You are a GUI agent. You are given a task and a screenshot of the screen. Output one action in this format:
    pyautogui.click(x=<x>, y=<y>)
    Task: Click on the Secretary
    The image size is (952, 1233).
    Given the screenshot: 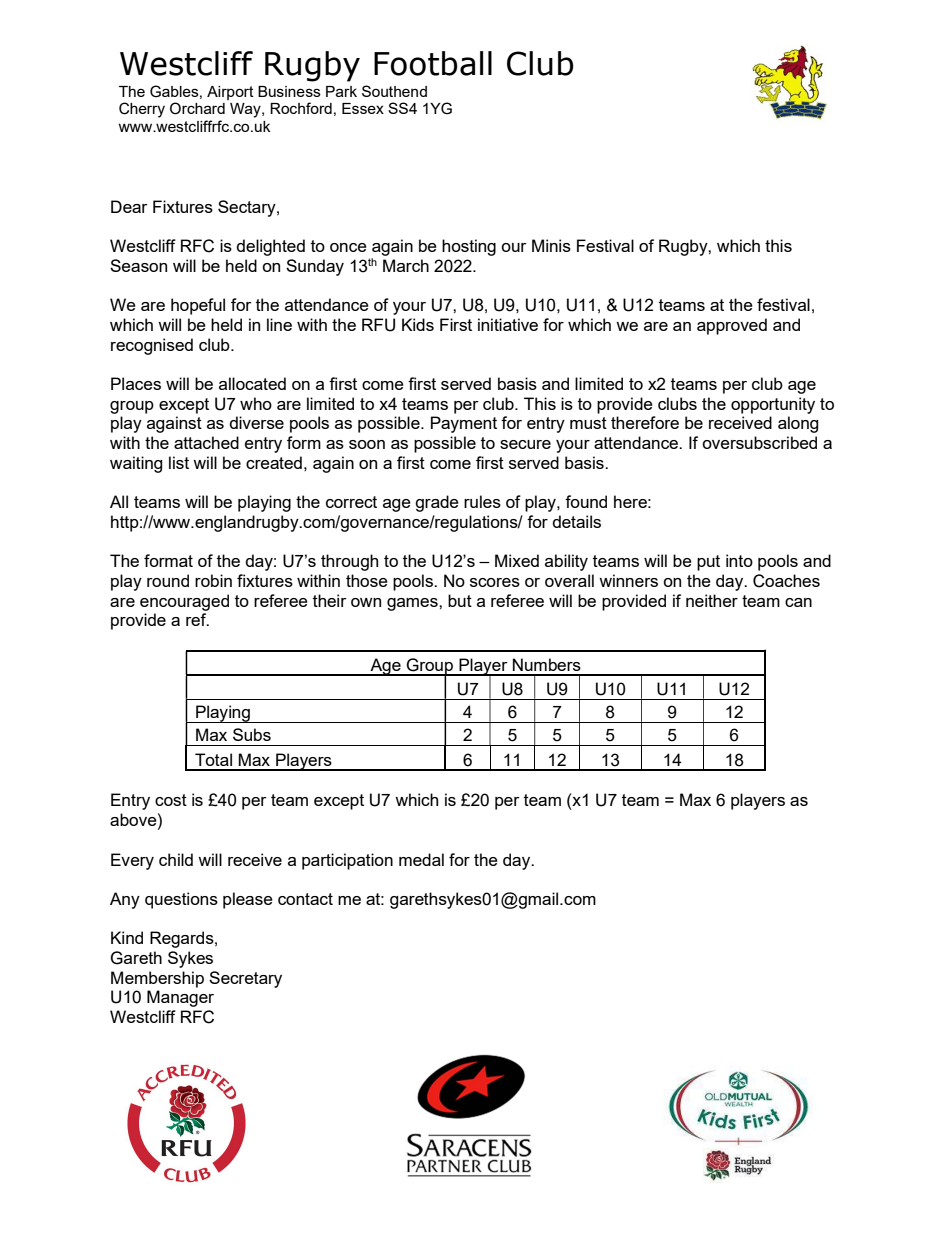 What is the action you would take?
    pyautogui.click(x=245, y=979)
